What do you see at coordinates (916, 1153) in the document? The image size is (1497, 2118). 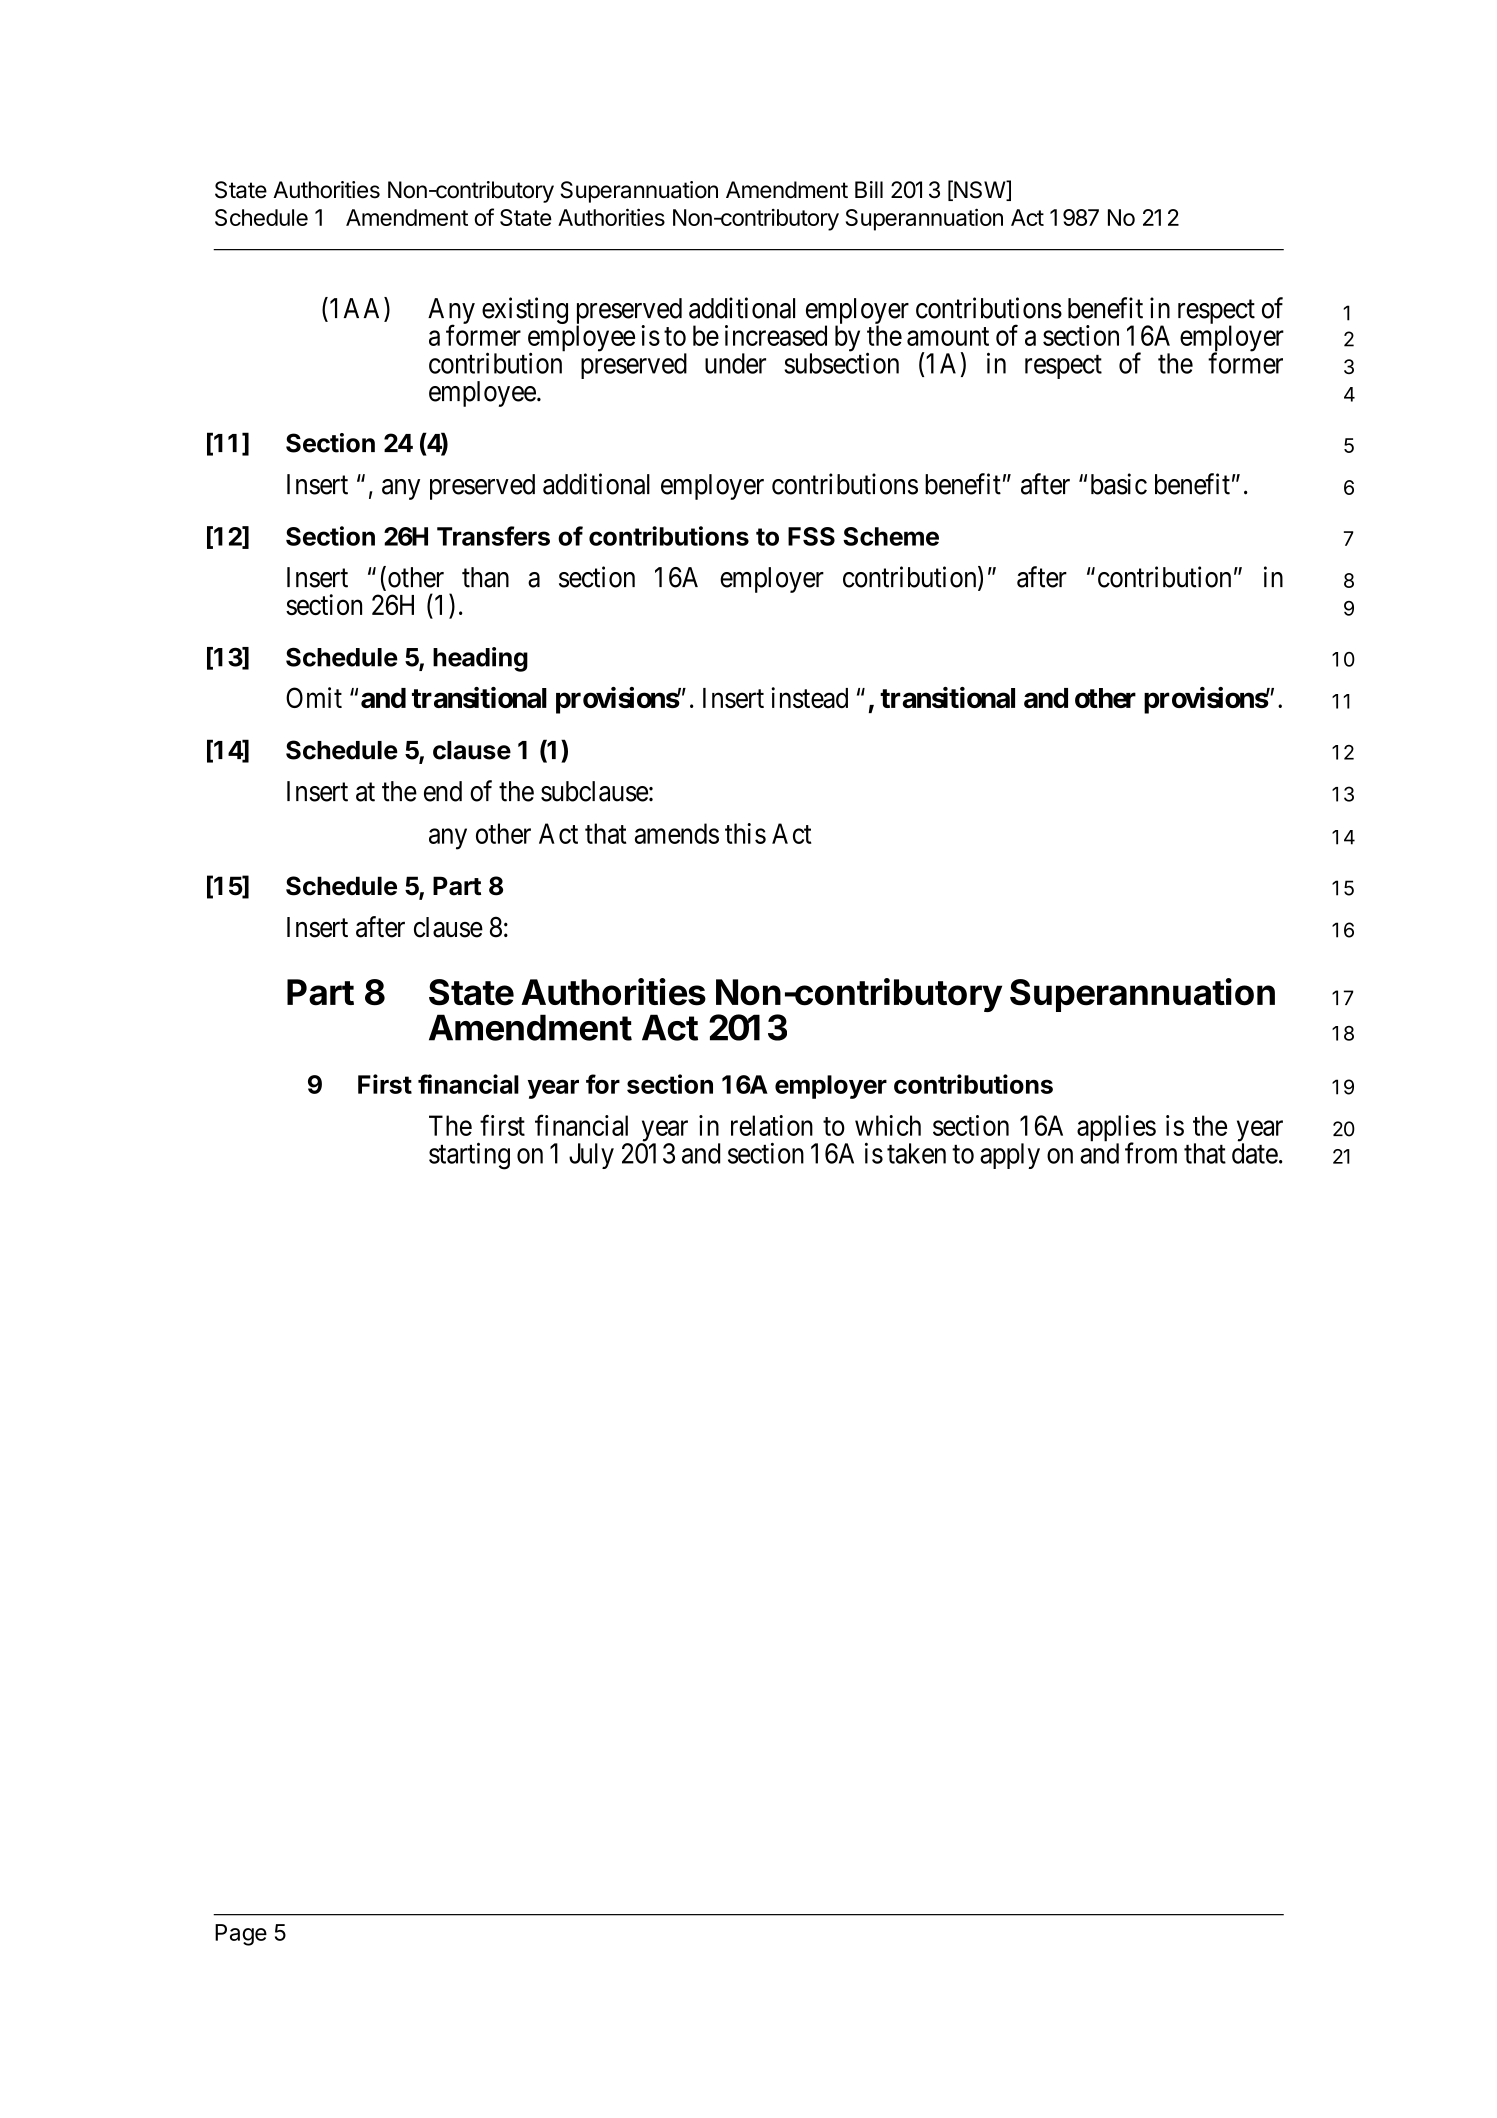 I see `taken` at bounding box center [916, 1153].
